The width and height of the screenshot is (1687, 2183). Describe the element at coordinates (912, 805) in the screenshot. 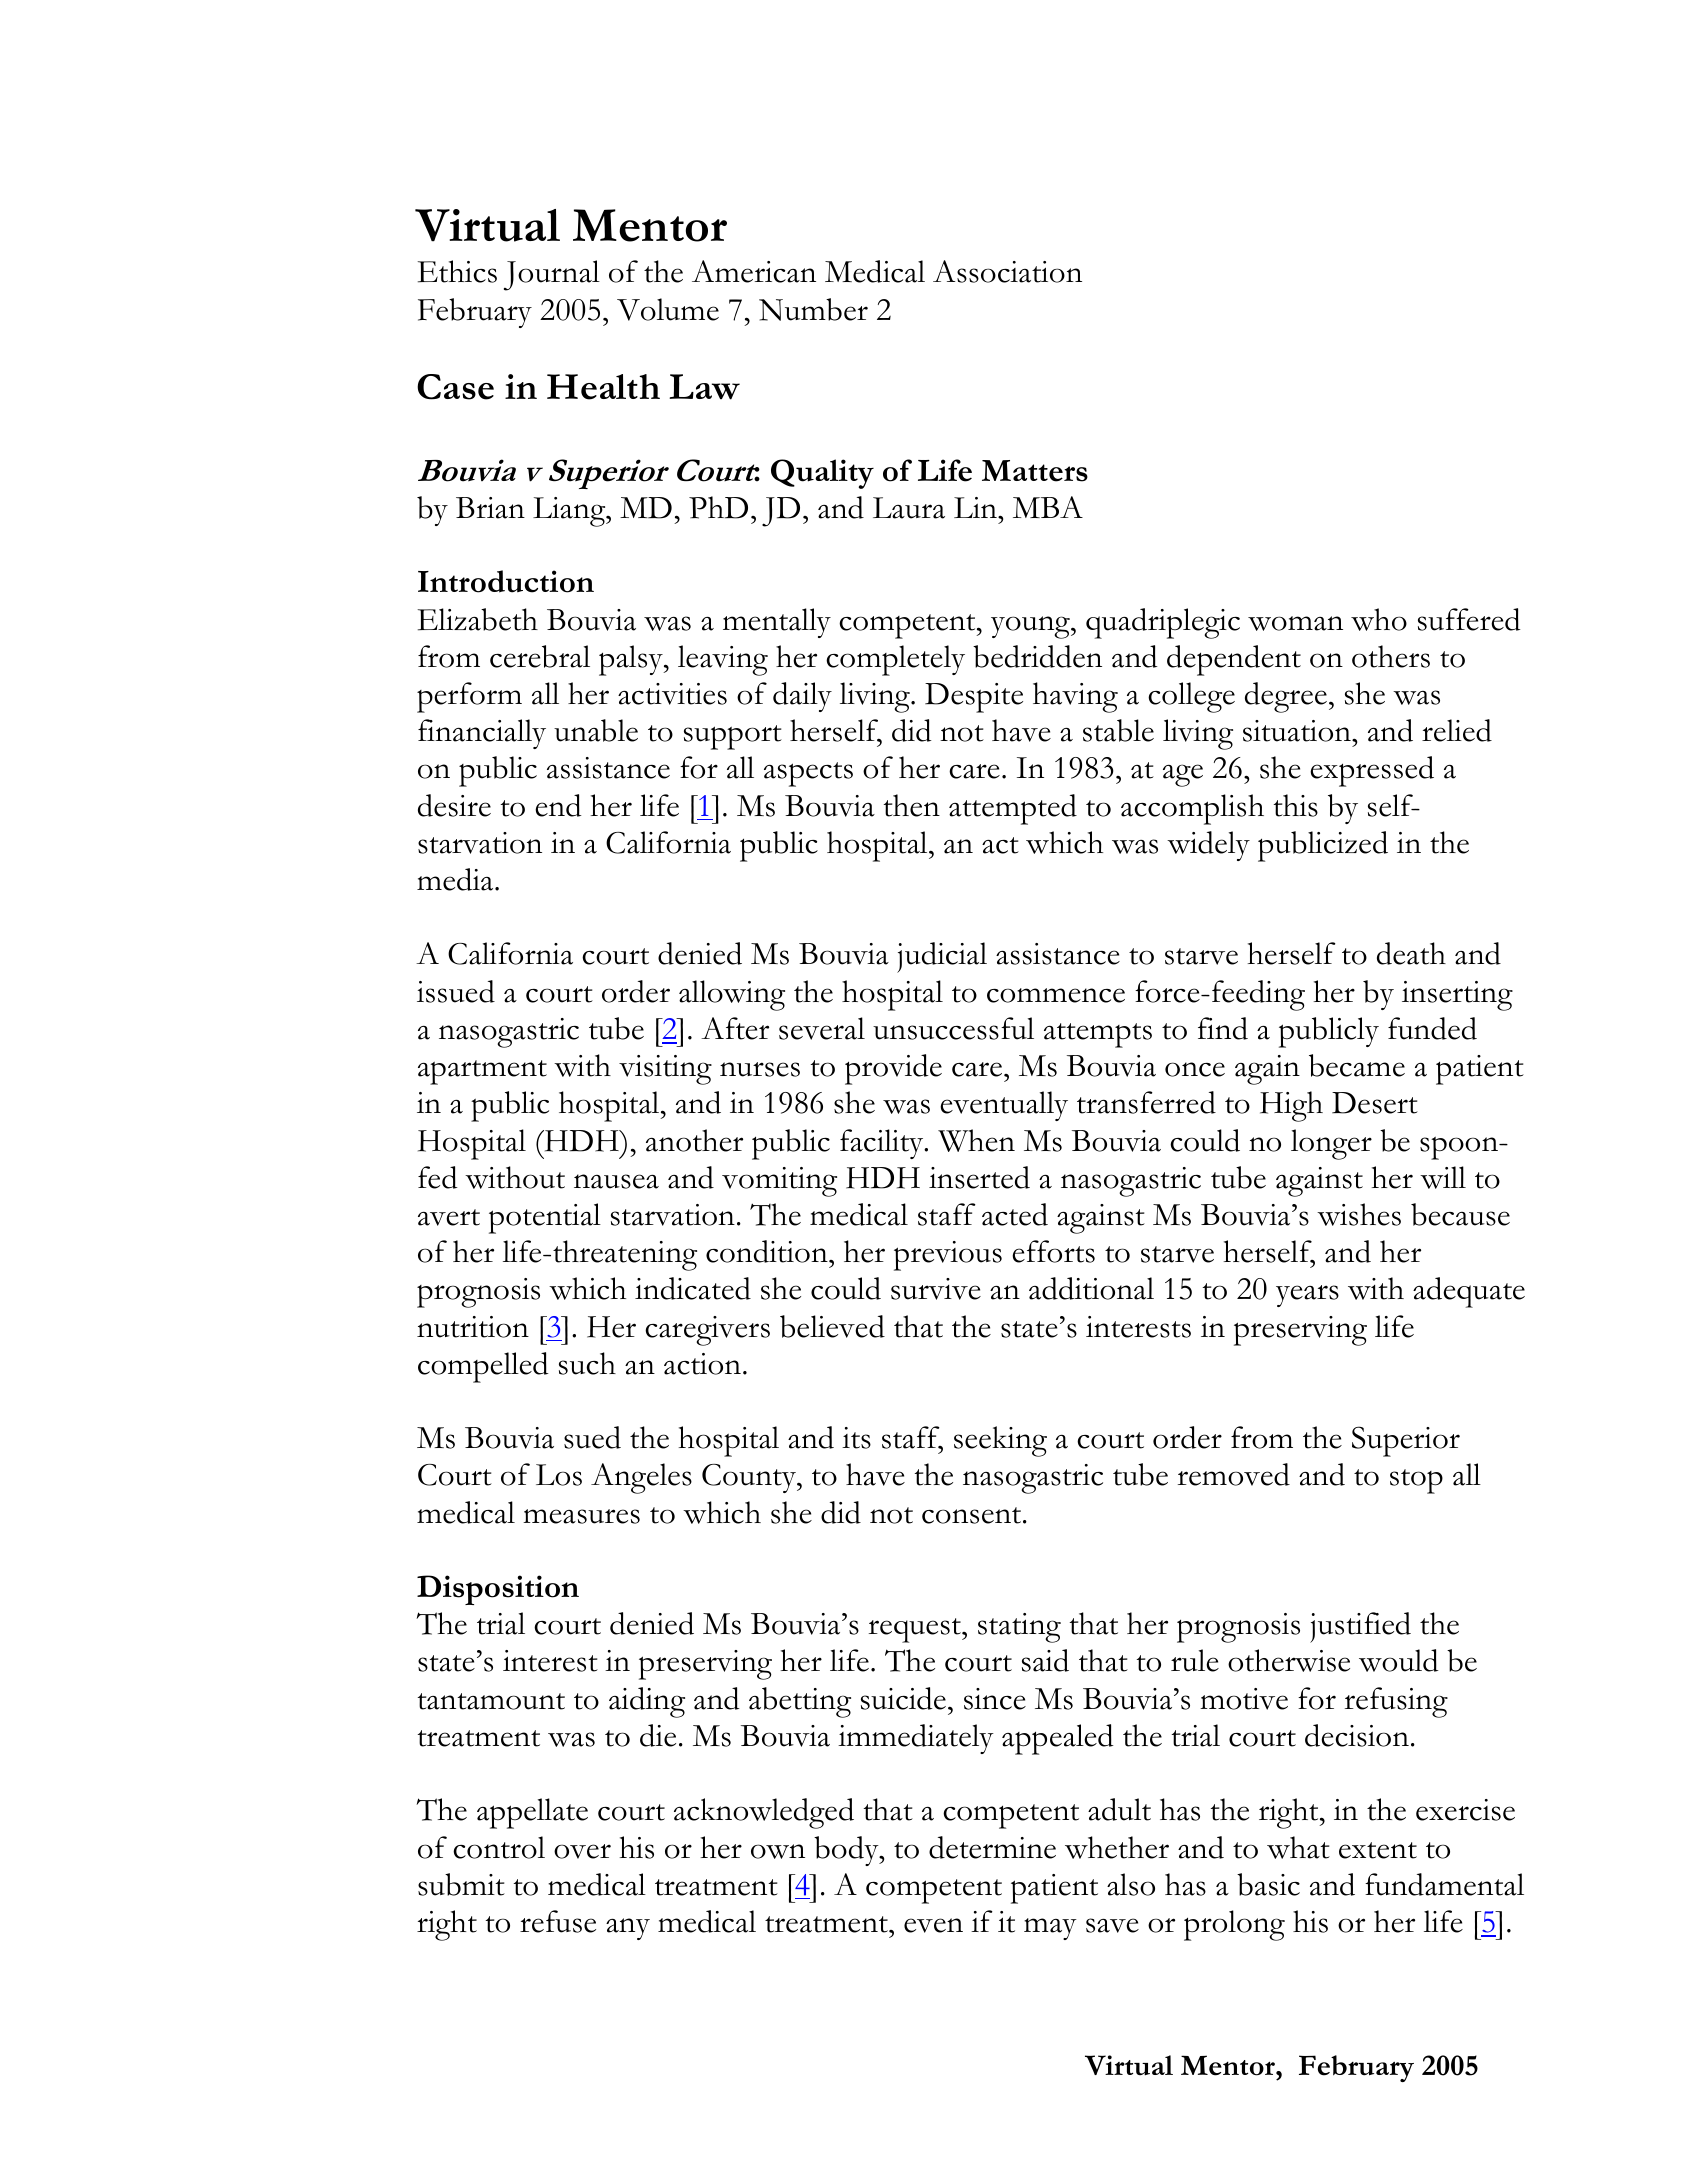

I see `then` at that location.
